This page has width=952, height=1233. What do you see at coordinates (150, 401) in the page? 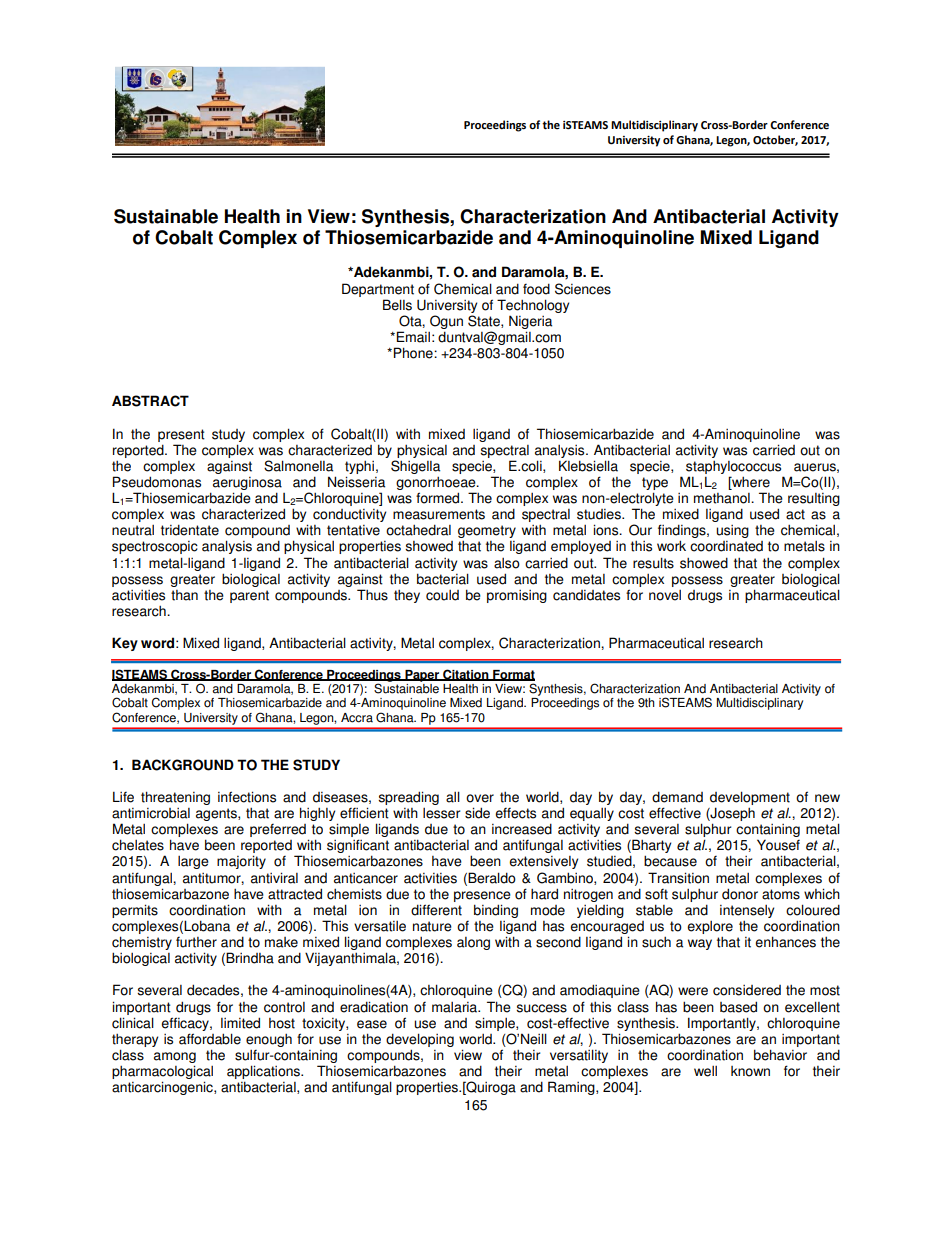
I see `ABSTRACT` at bounding box center [150, 401].
